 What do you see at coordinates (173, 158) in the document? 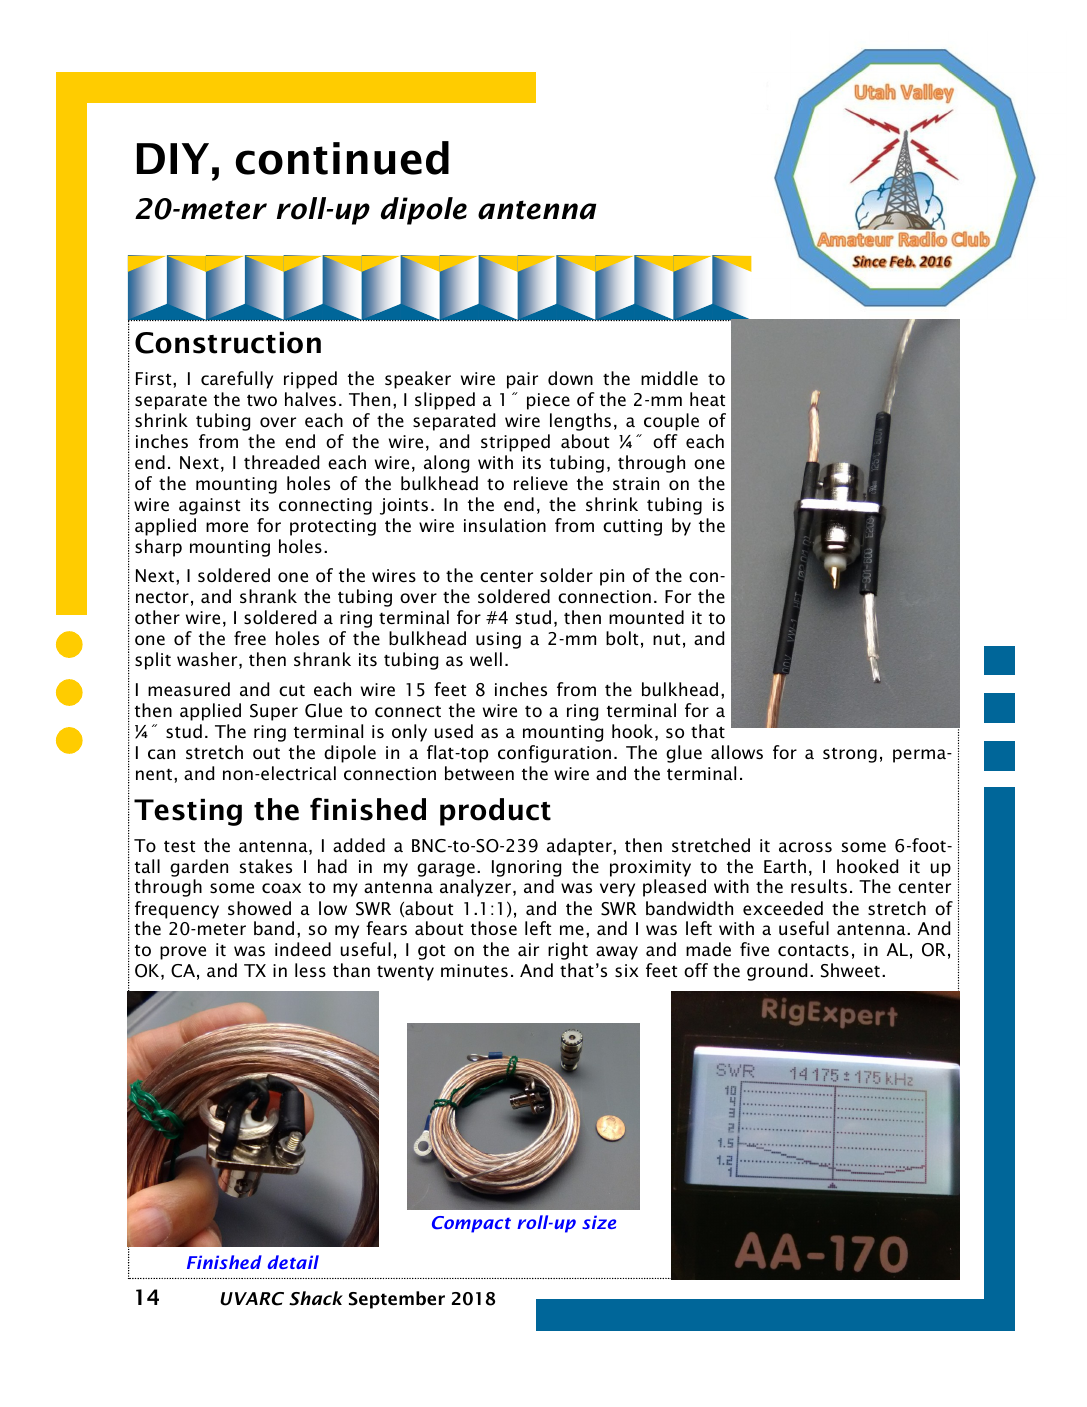
I see `DIY` at bounding box center [173, 158].
